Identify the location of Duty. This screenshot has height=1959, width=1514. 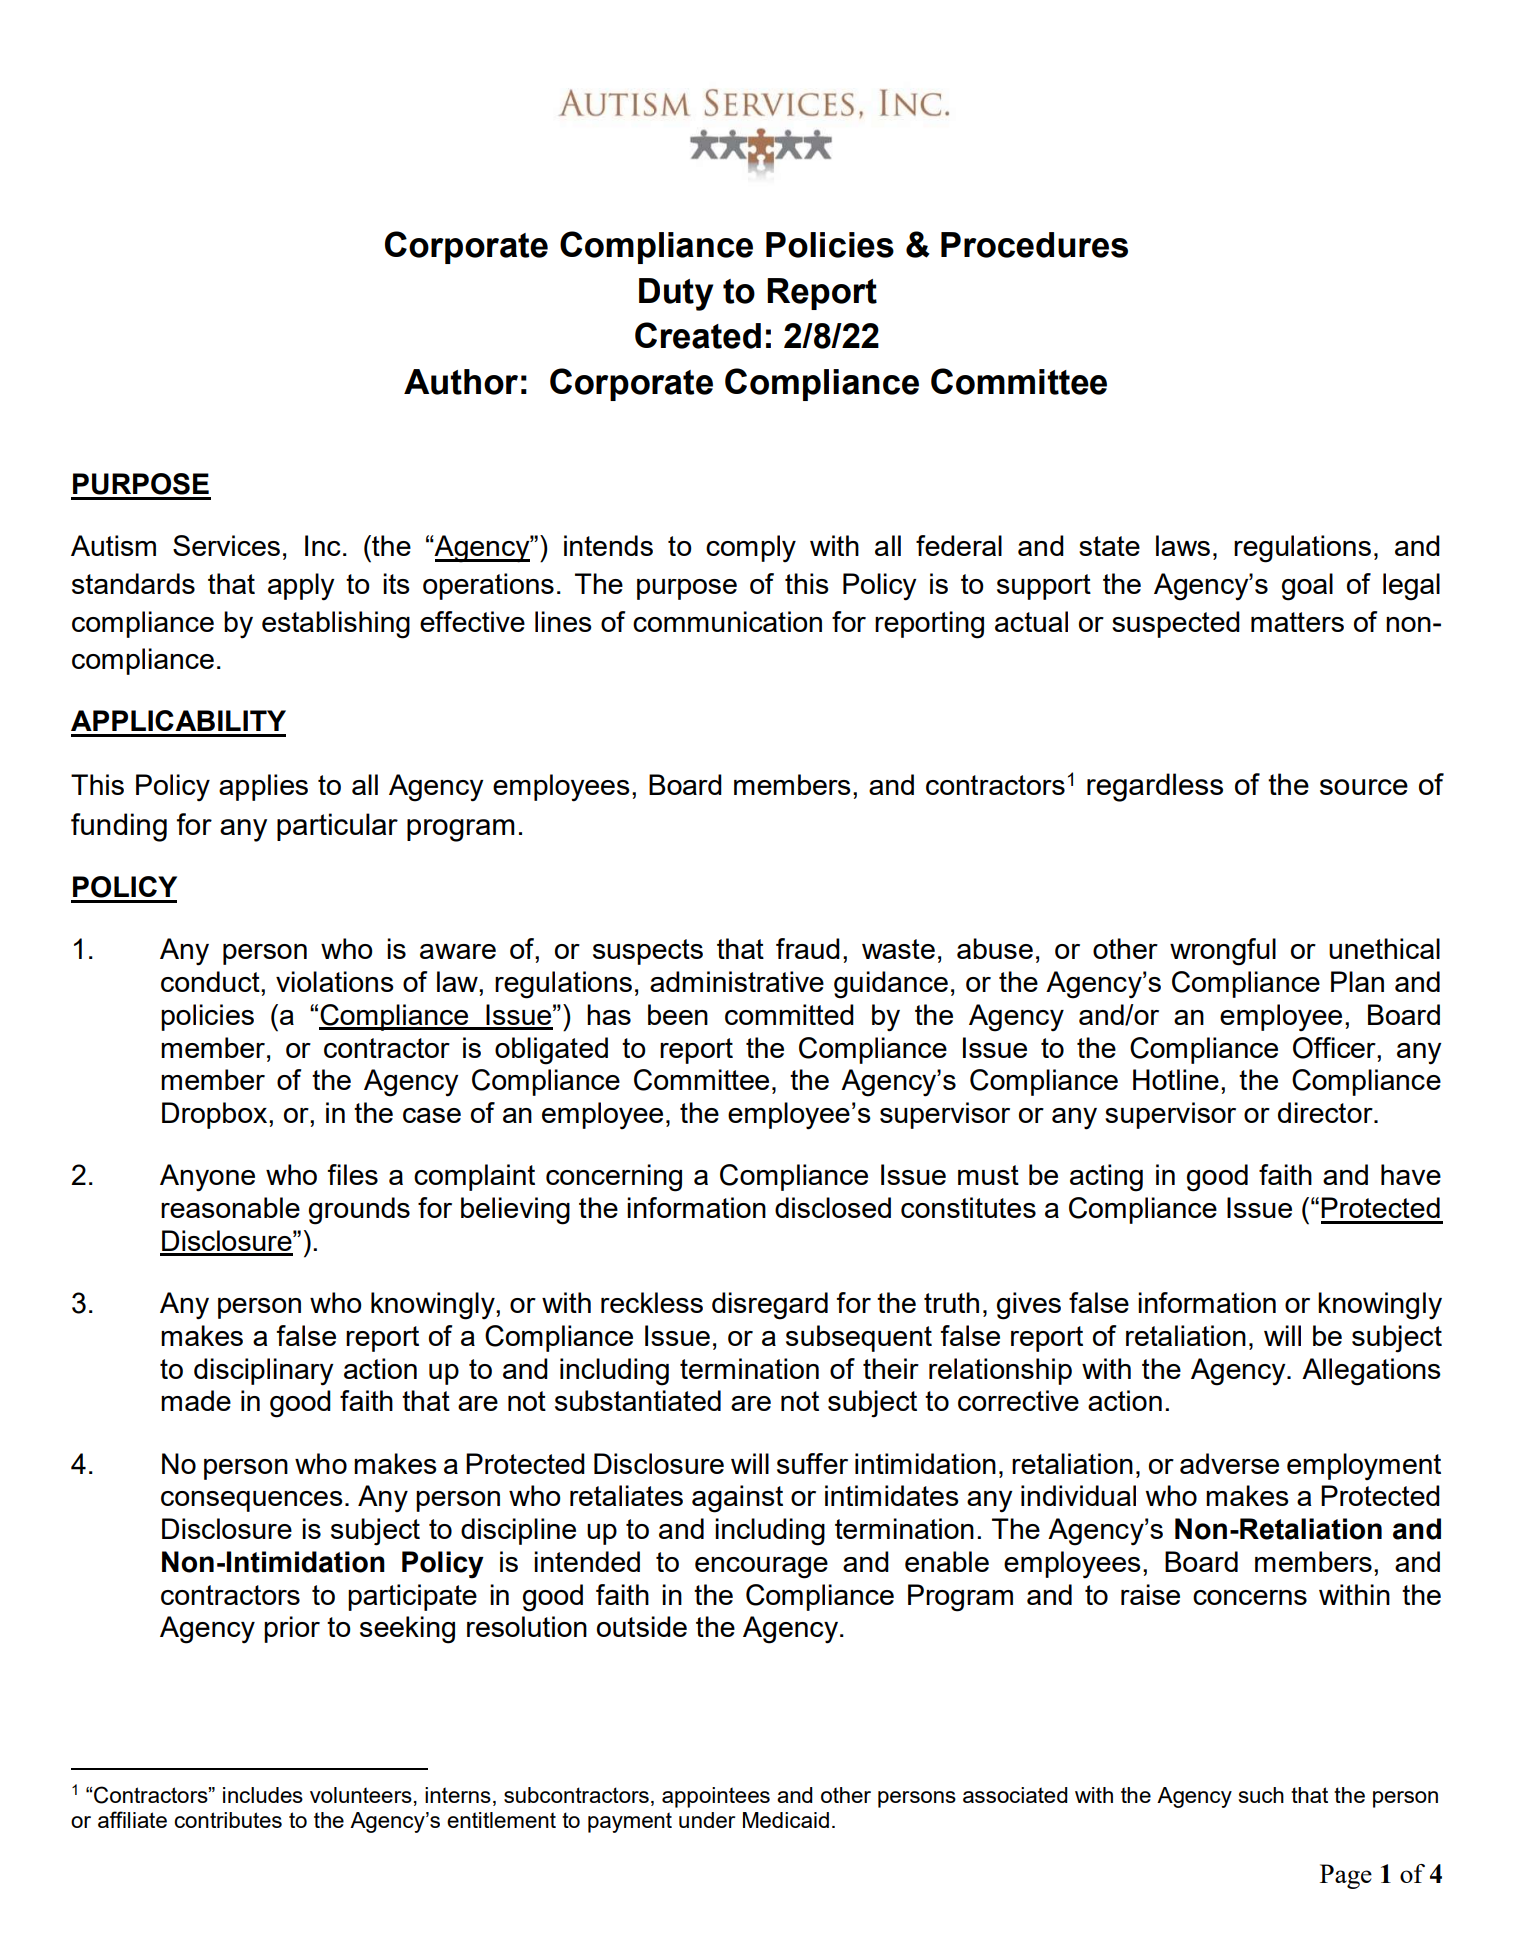
(676, 294).
